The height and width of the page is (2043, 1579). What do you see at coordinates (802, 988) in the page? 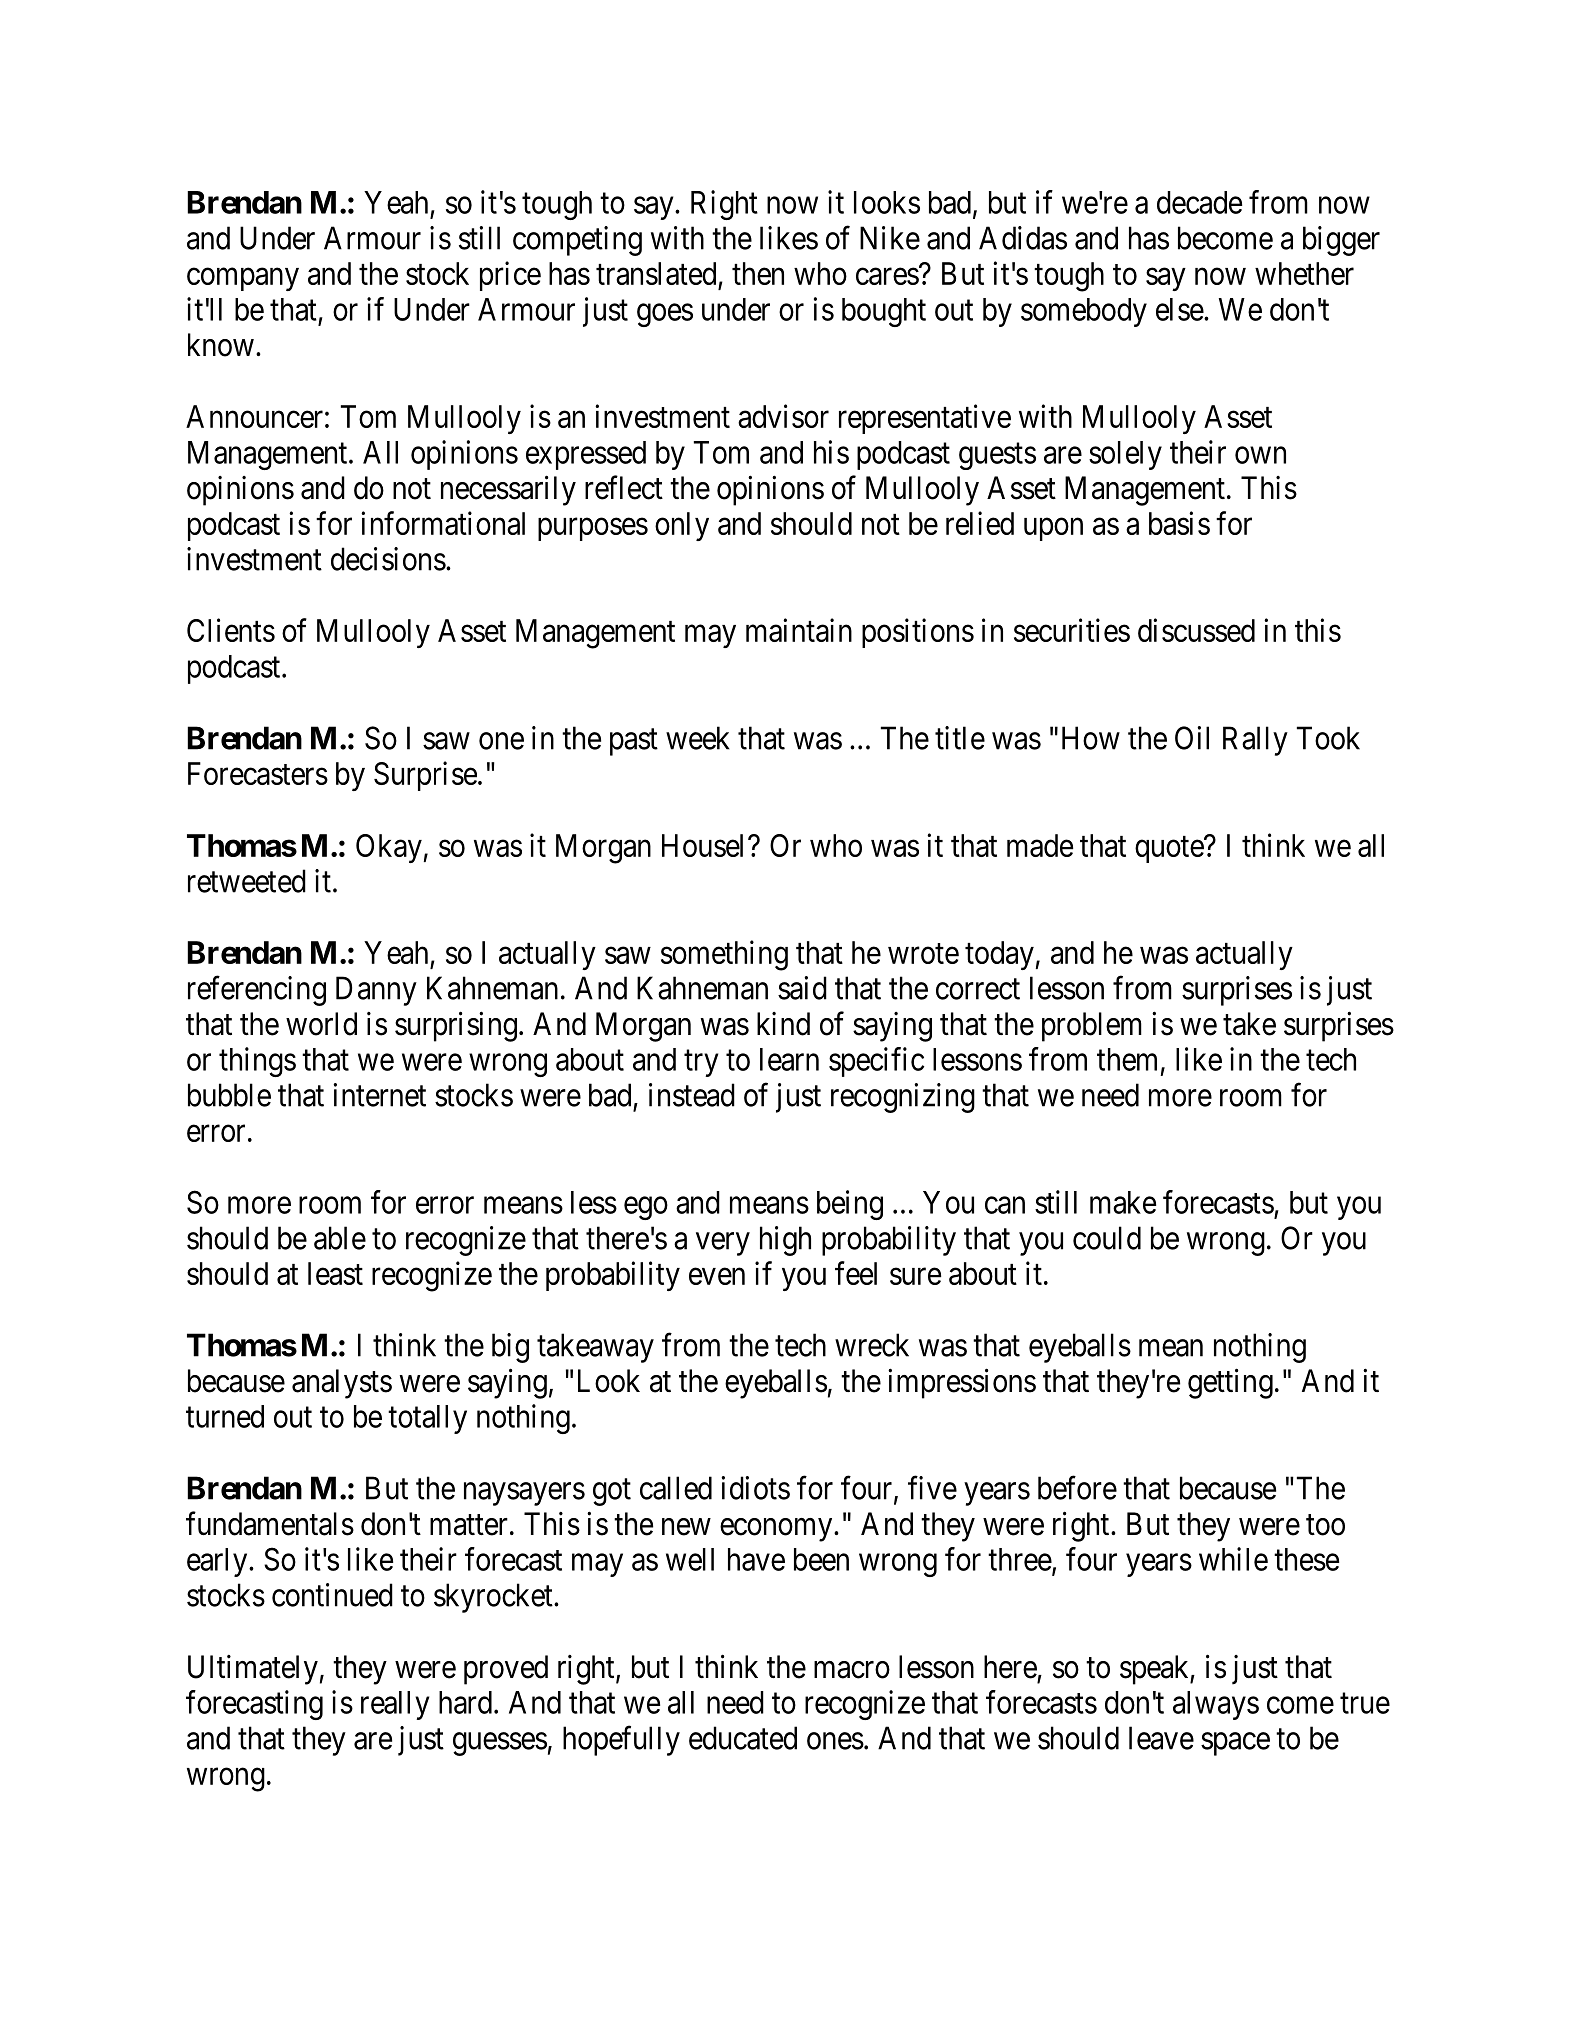
I see `said` at bounding box center [802, 988].
